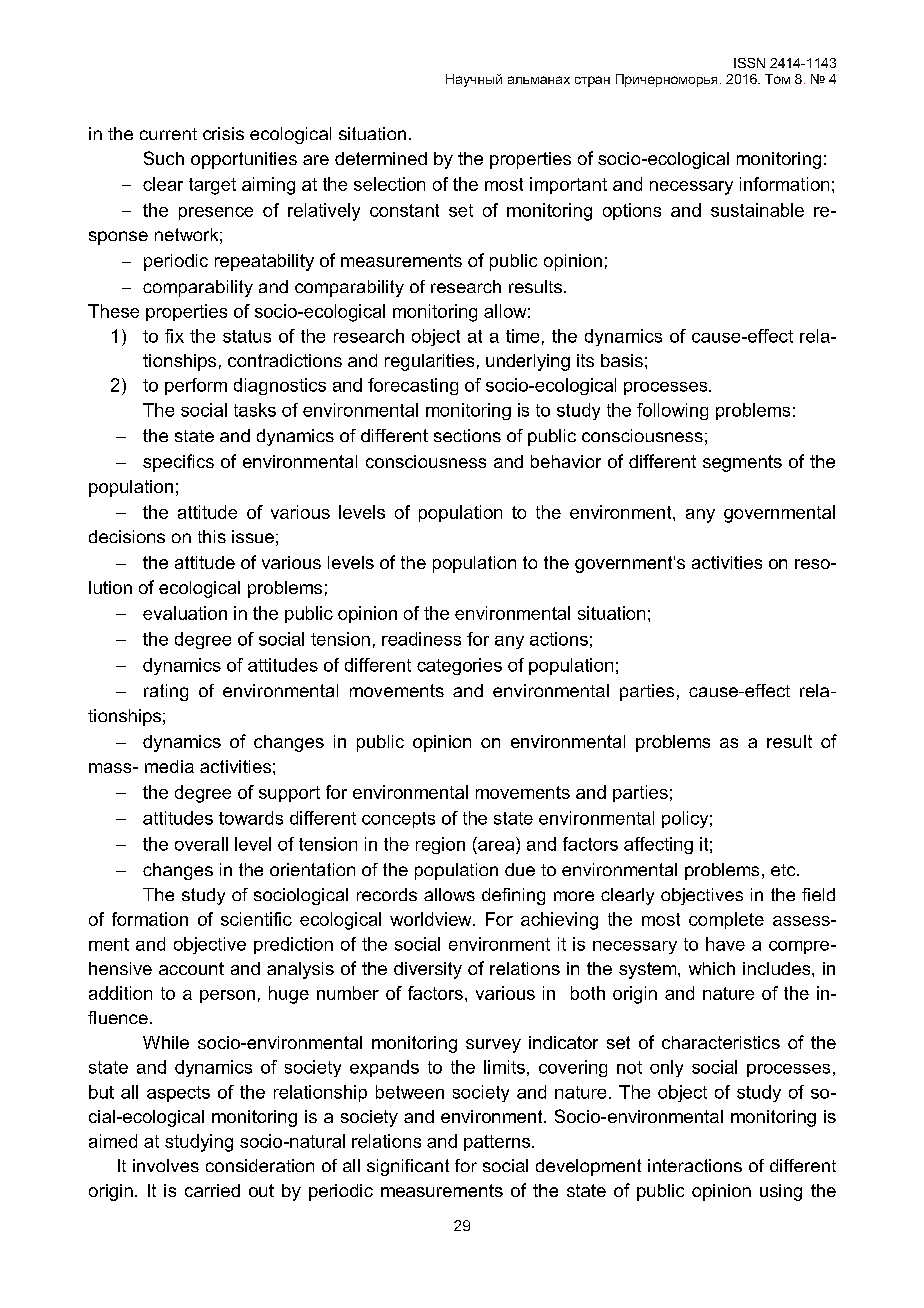  What do you see at coordinates (566, 461) in the page?
I see `behavior` at bounding box center [566, 461].
